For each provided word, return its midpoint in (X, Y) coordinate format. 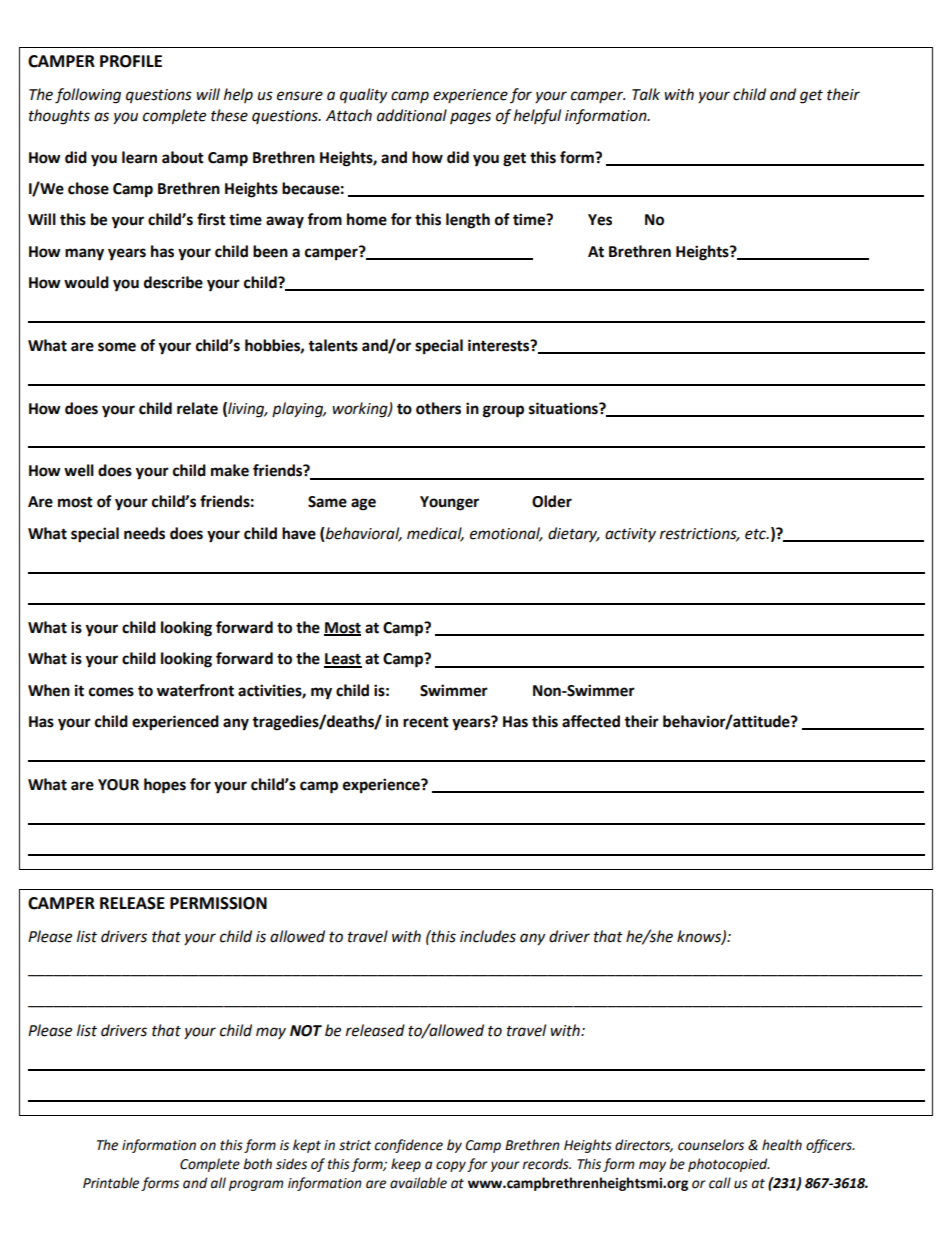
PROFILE (131, 61)
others (438, 408)
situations (564, 408)
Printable (111, 1183)
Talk (646, 94)
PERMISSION (218, 903)
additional (412, 115)
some (117, 347)
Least (343, 660)
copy (451, 1166)
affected (591, 721)
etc (757, 534)
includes (488, 936)
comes (111, 692)
